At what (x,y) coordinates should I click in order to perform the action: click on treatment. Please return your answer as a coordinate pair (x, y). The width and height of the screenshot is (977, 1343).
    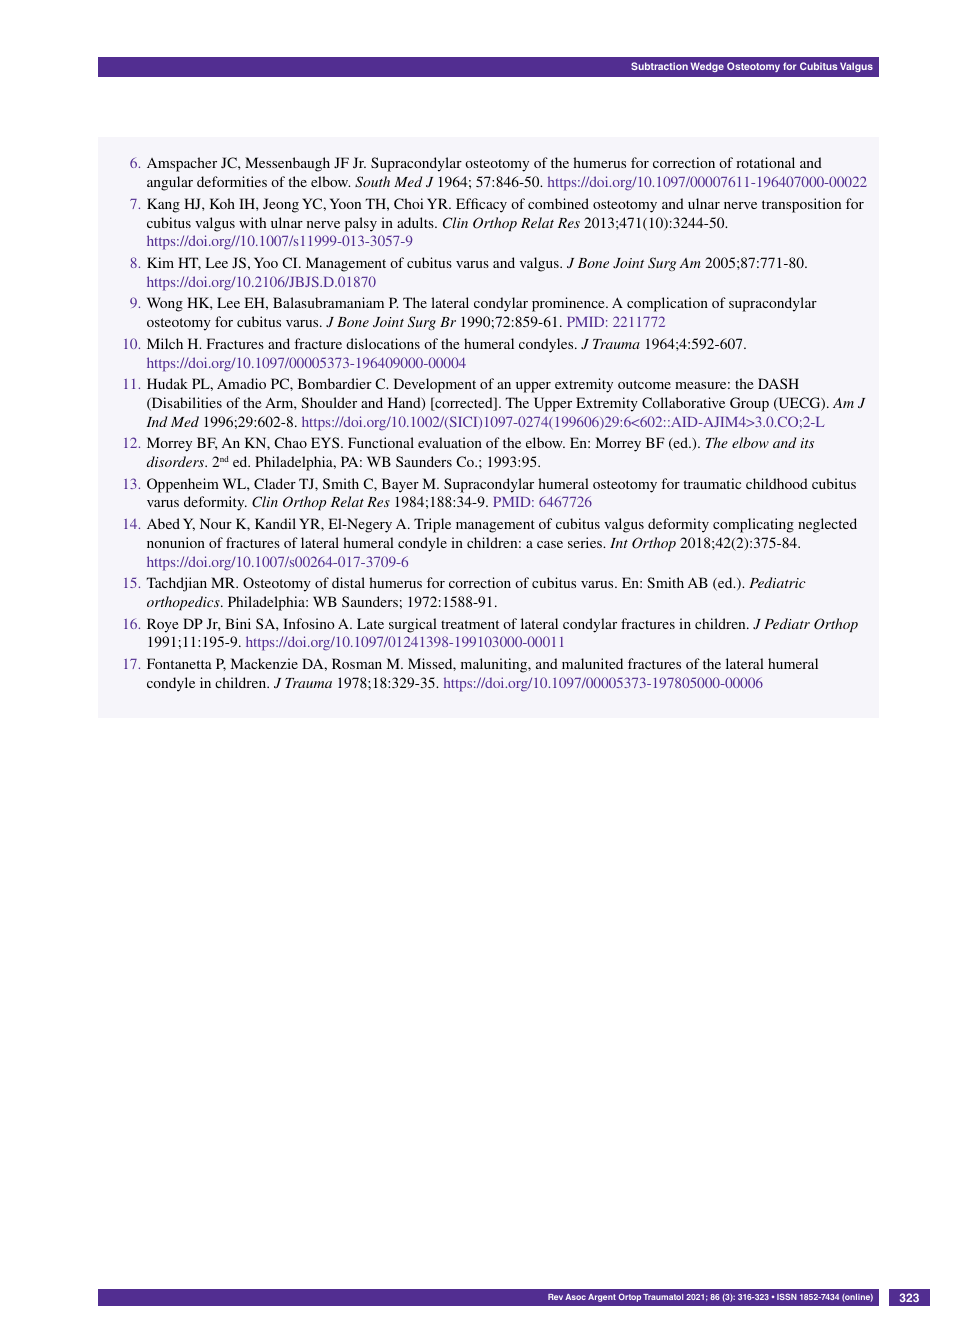
    Looking at the image, I should click on (470, 624).
